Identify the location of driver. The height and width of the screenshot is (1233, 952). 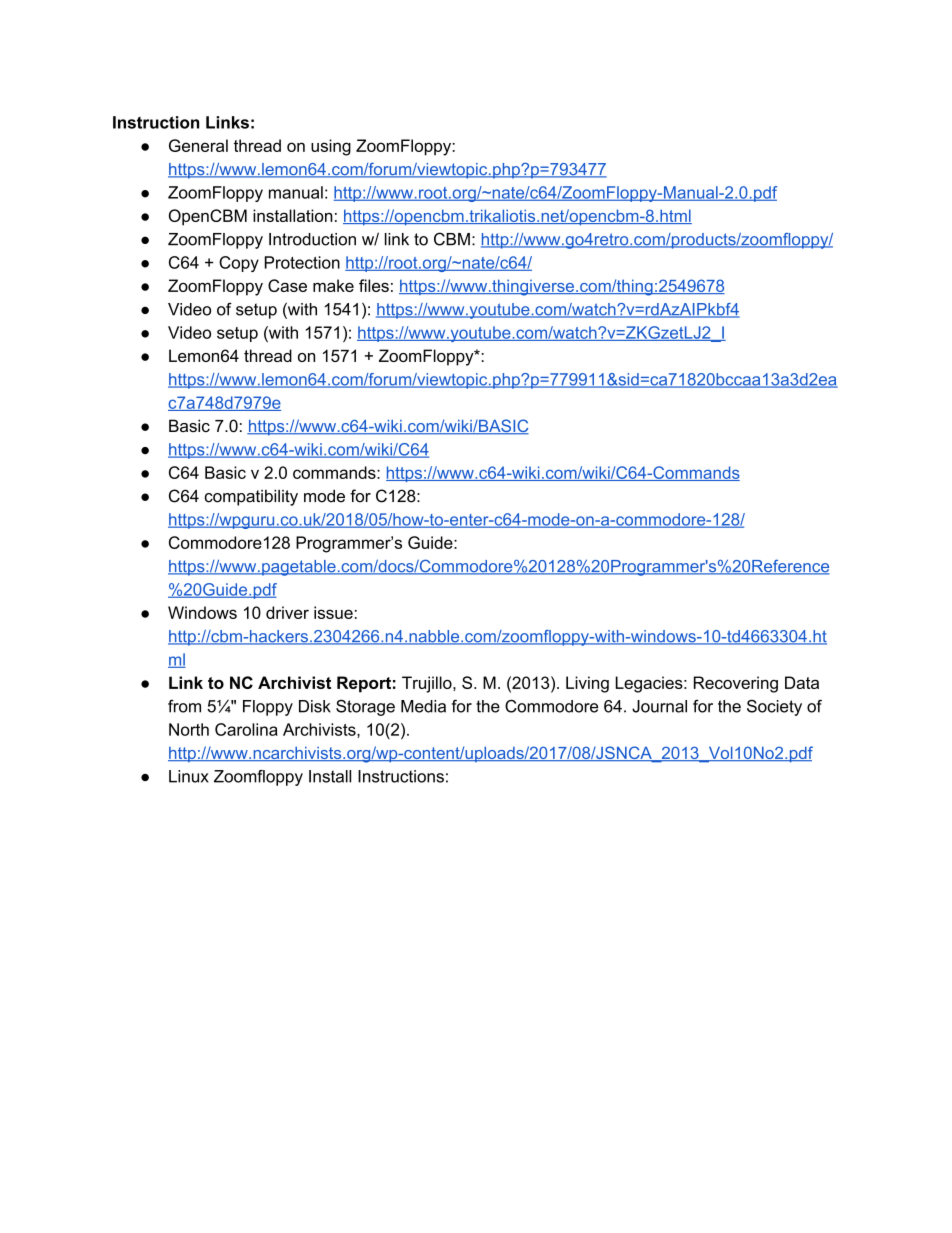
(287, 612).
